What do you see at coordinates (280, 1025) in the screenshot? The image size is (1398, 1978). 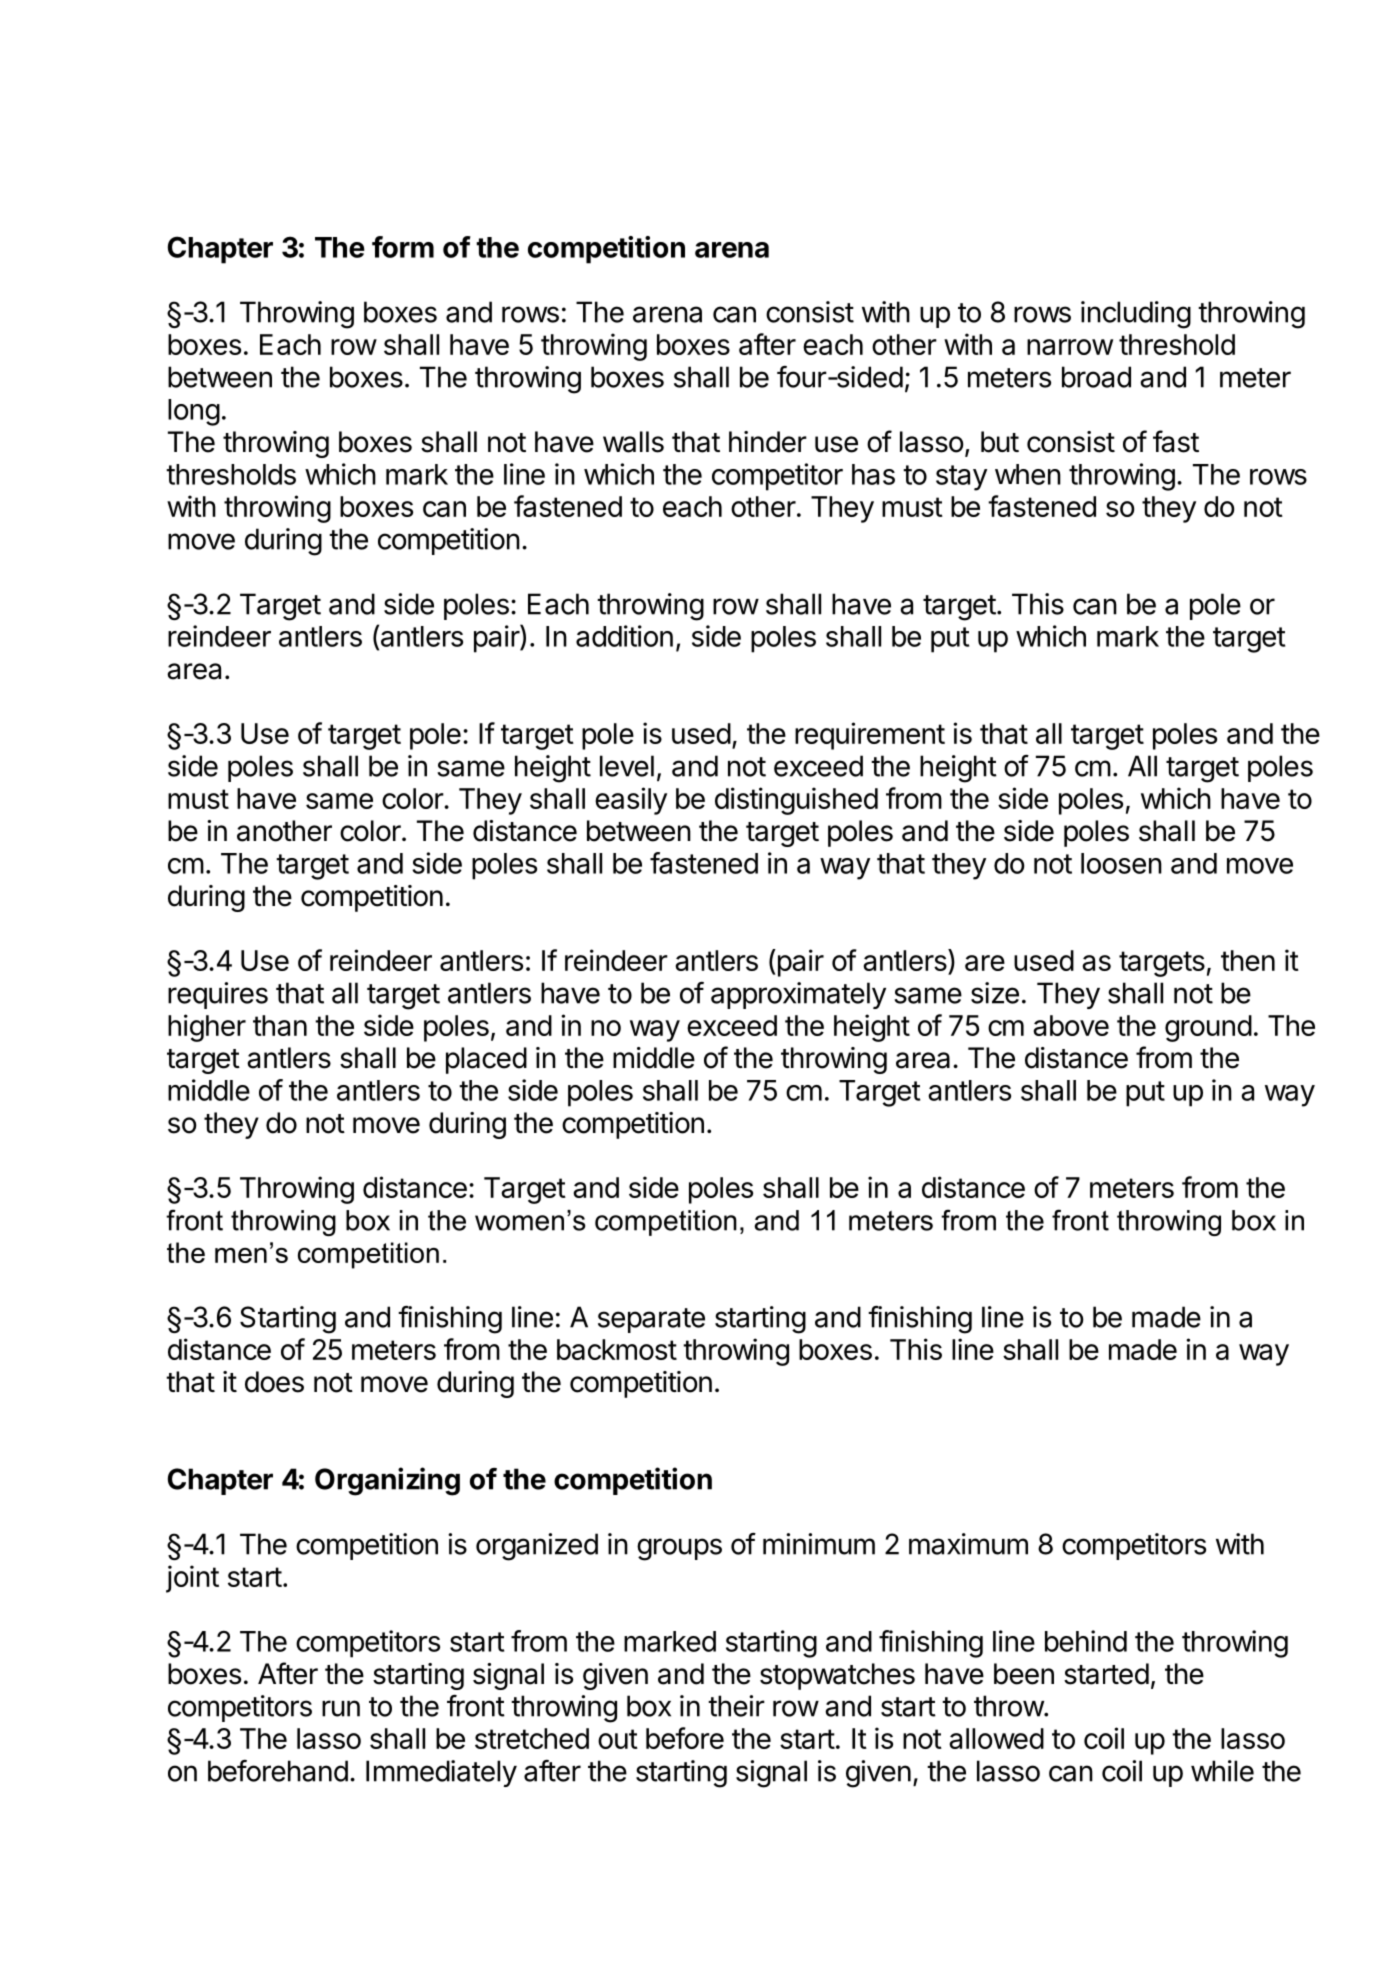 I see `than` at bounding box center [280, 1025].
